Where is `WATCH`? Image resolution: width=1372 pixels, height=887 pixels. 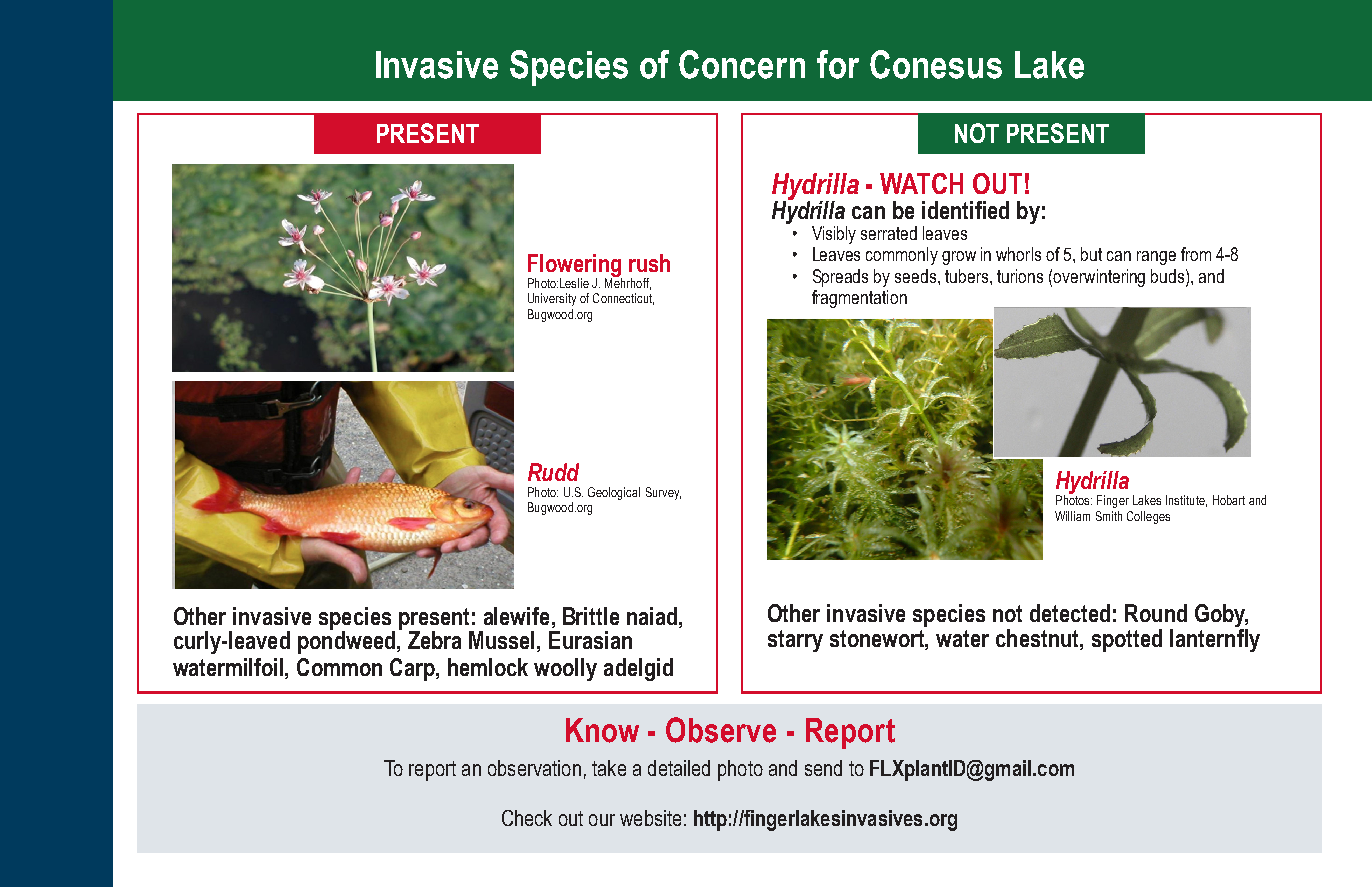 WATCH is located at coordinates (921, 183).
